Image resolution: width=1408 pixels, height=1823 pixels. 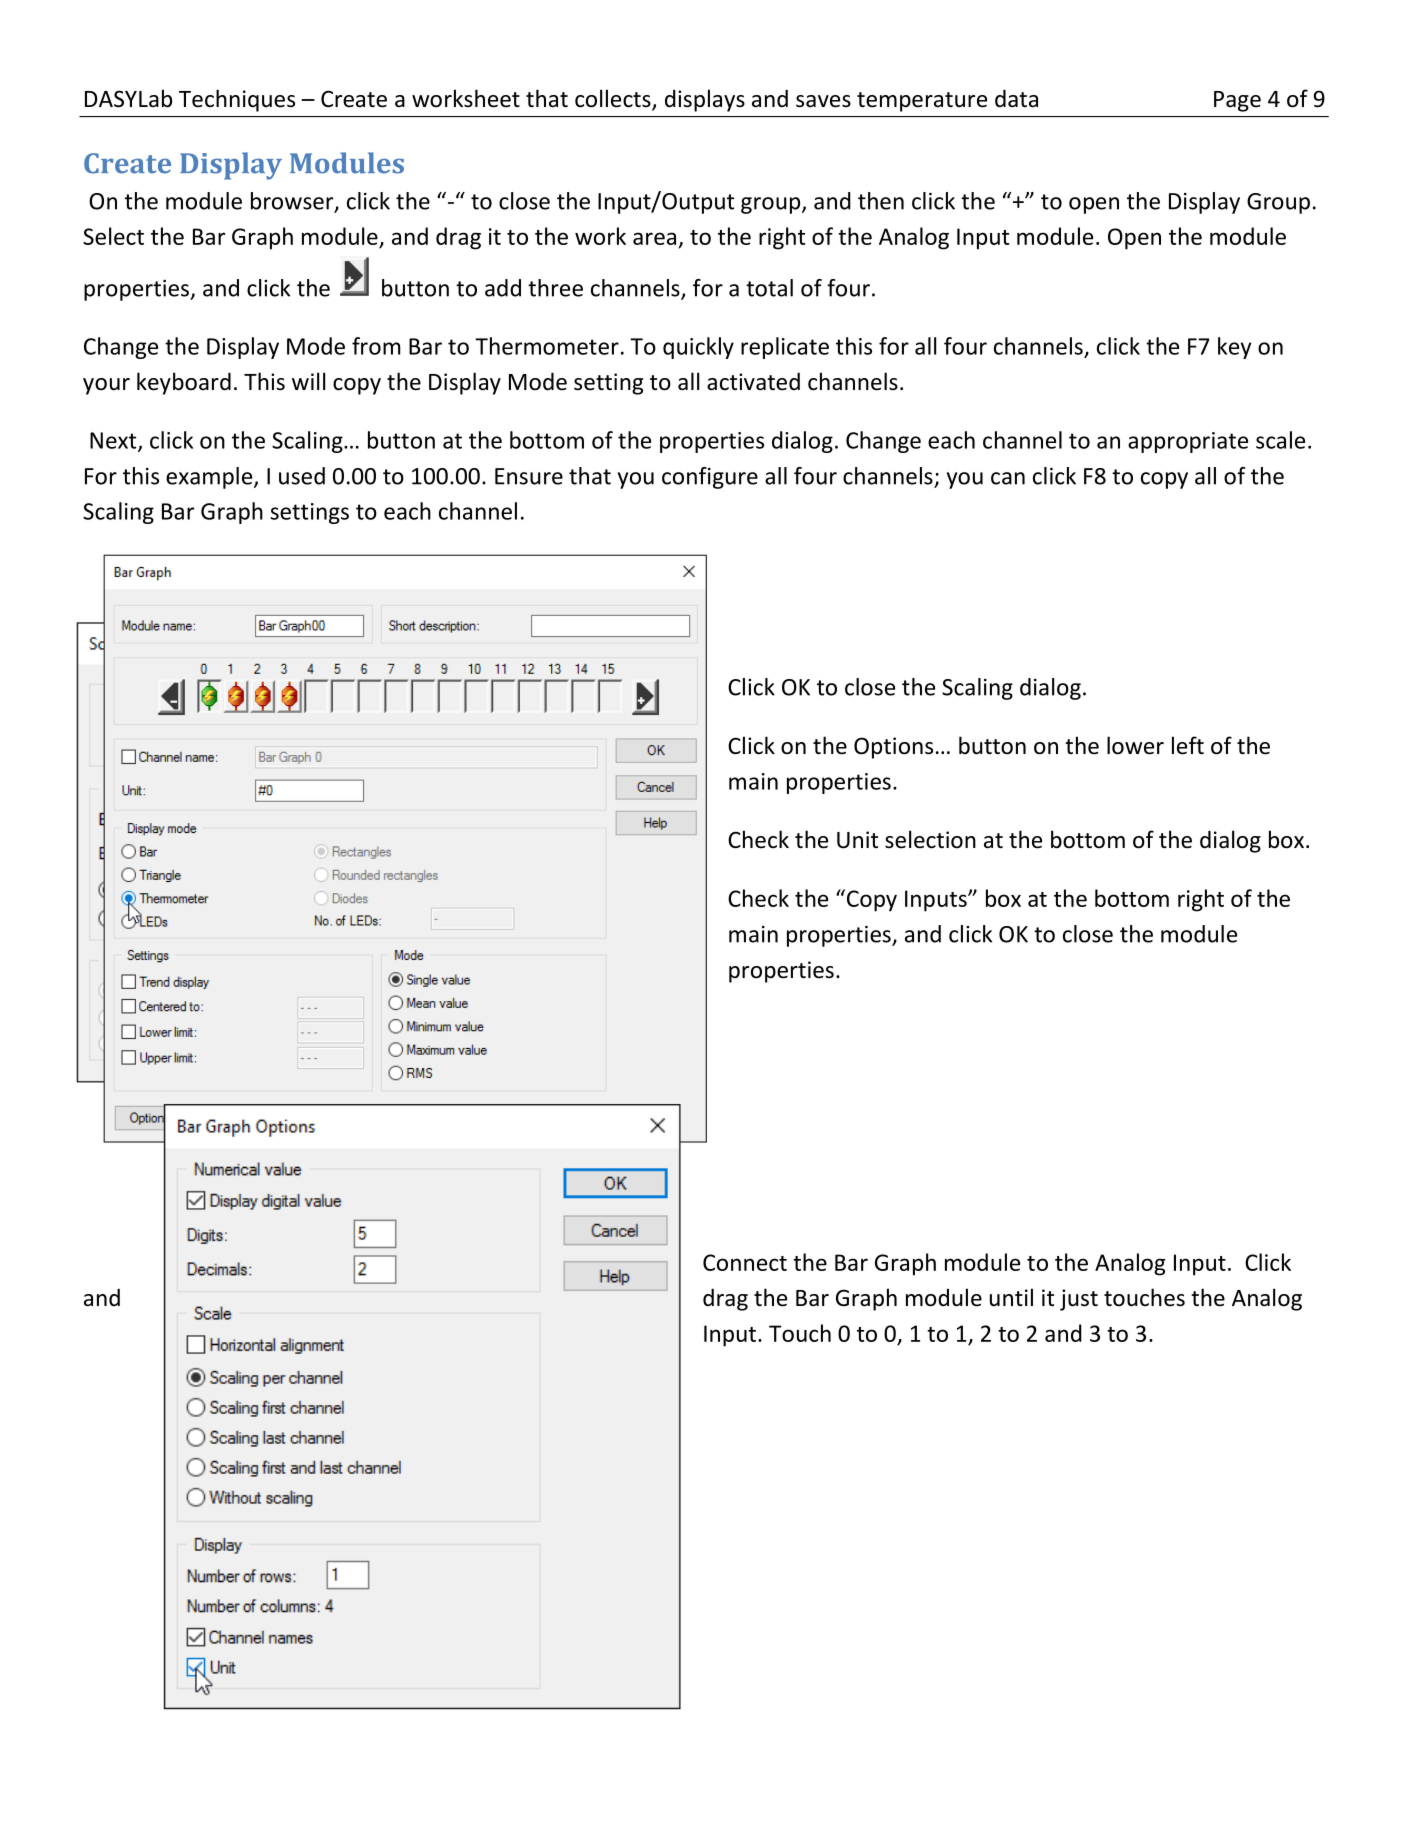 I want to click on Techniques, so click(x=237, y=100).
